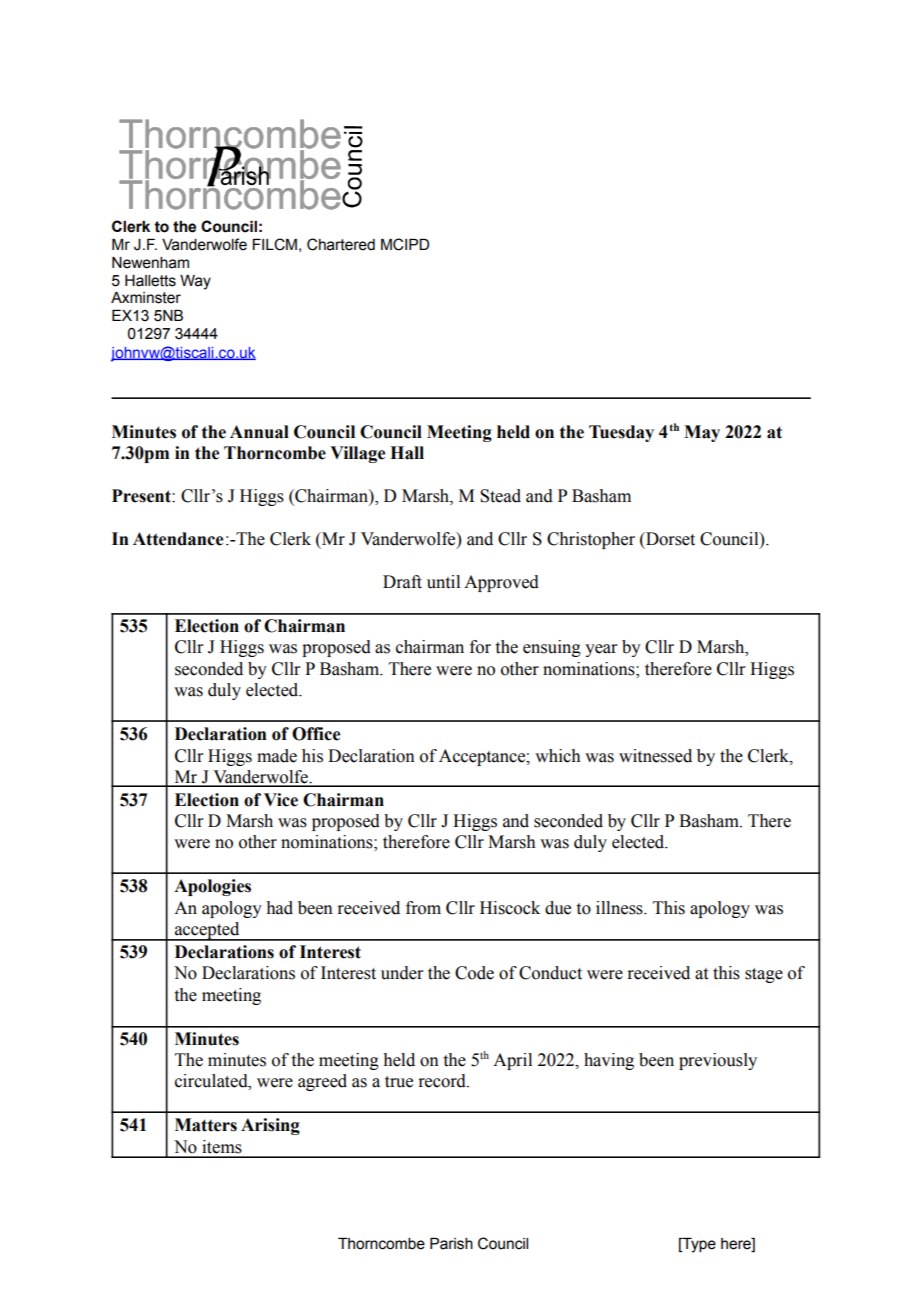 The image size is (924, 1307). I want to click on Way, so click(195, 282).
